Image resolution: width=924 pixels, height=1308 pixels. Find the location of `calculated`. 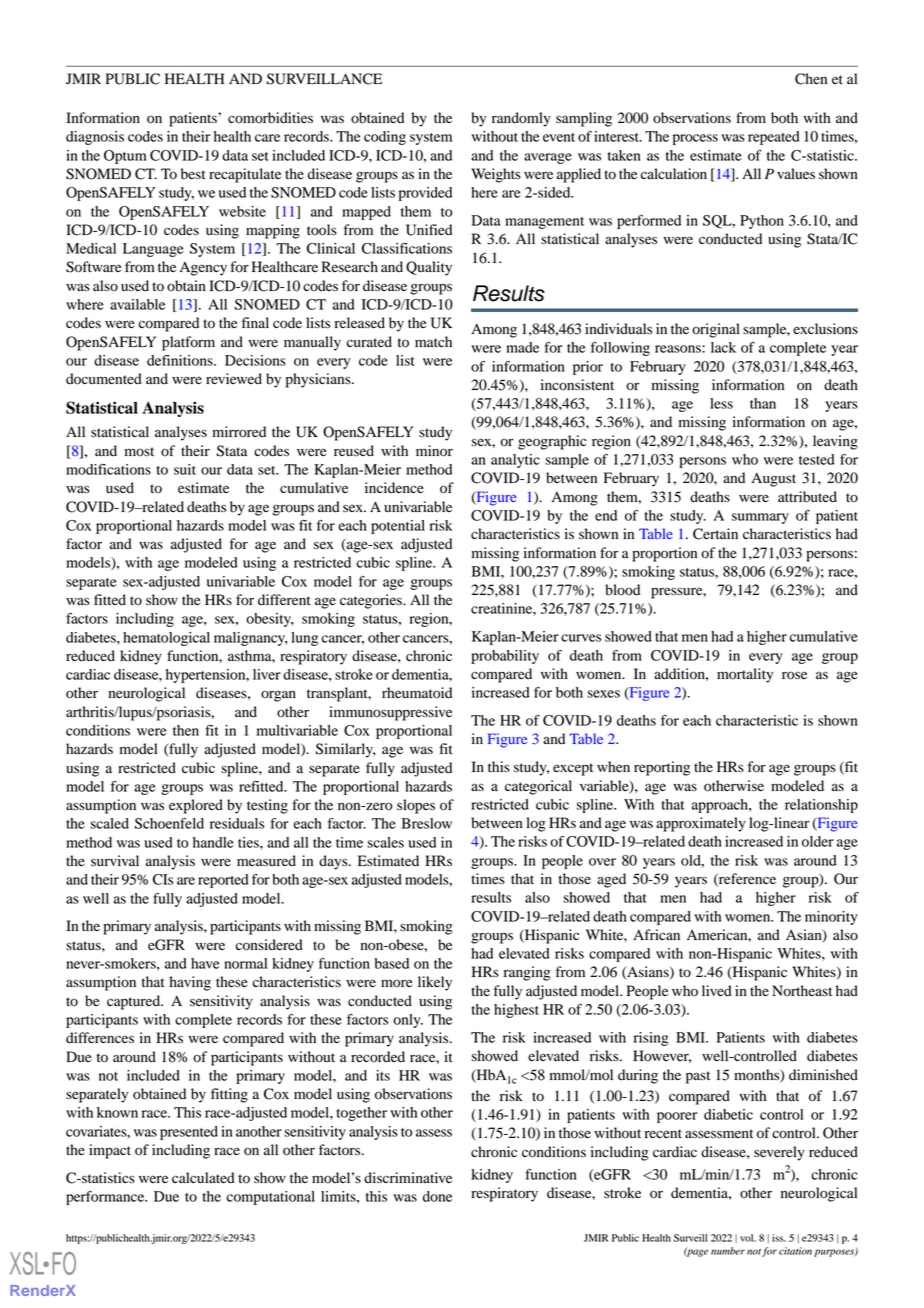

calculated is located at coordinates (203, 1178).
